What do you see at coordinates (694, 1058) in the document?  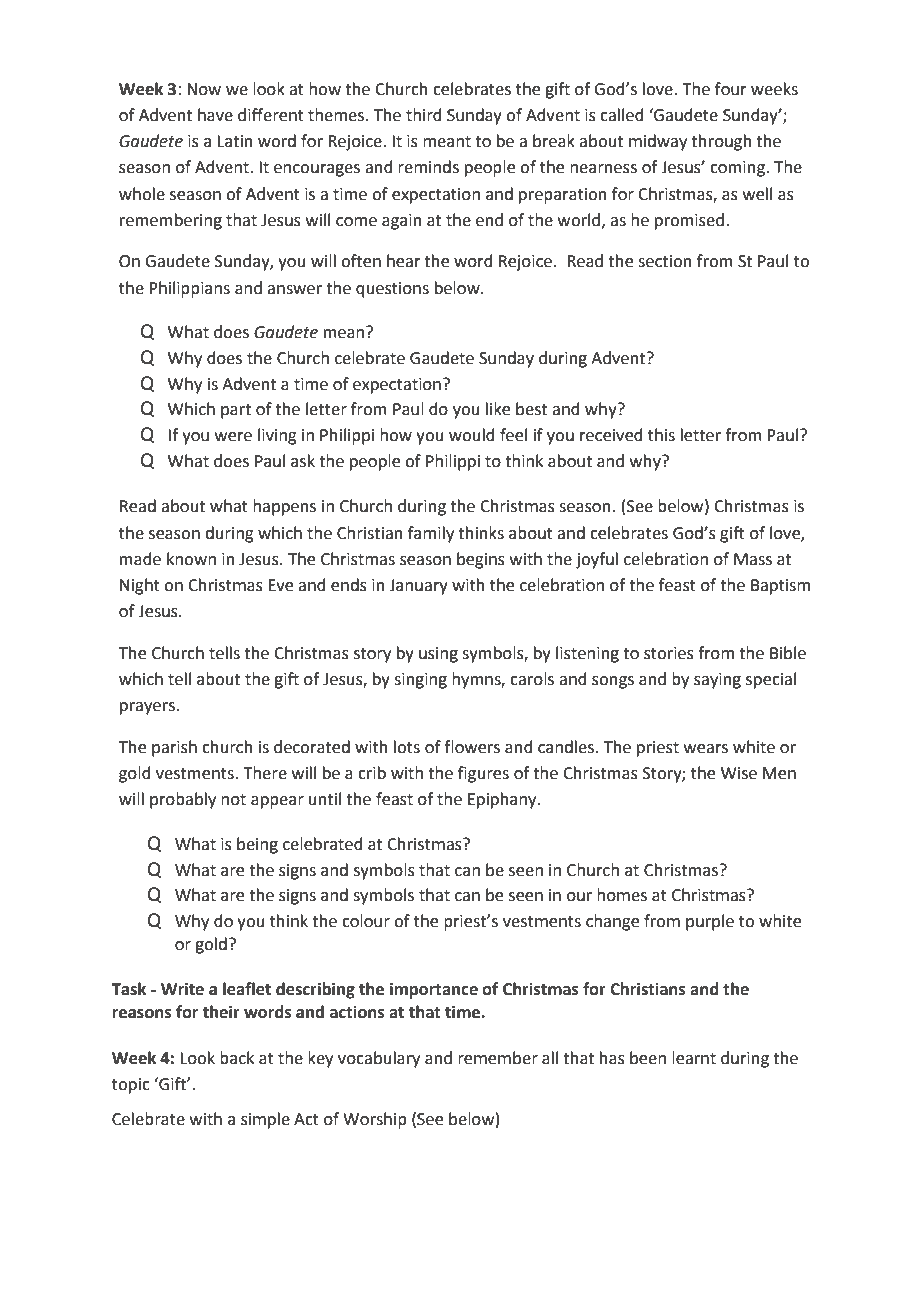 I see `learnt` at bounding box center [694, 1058].
